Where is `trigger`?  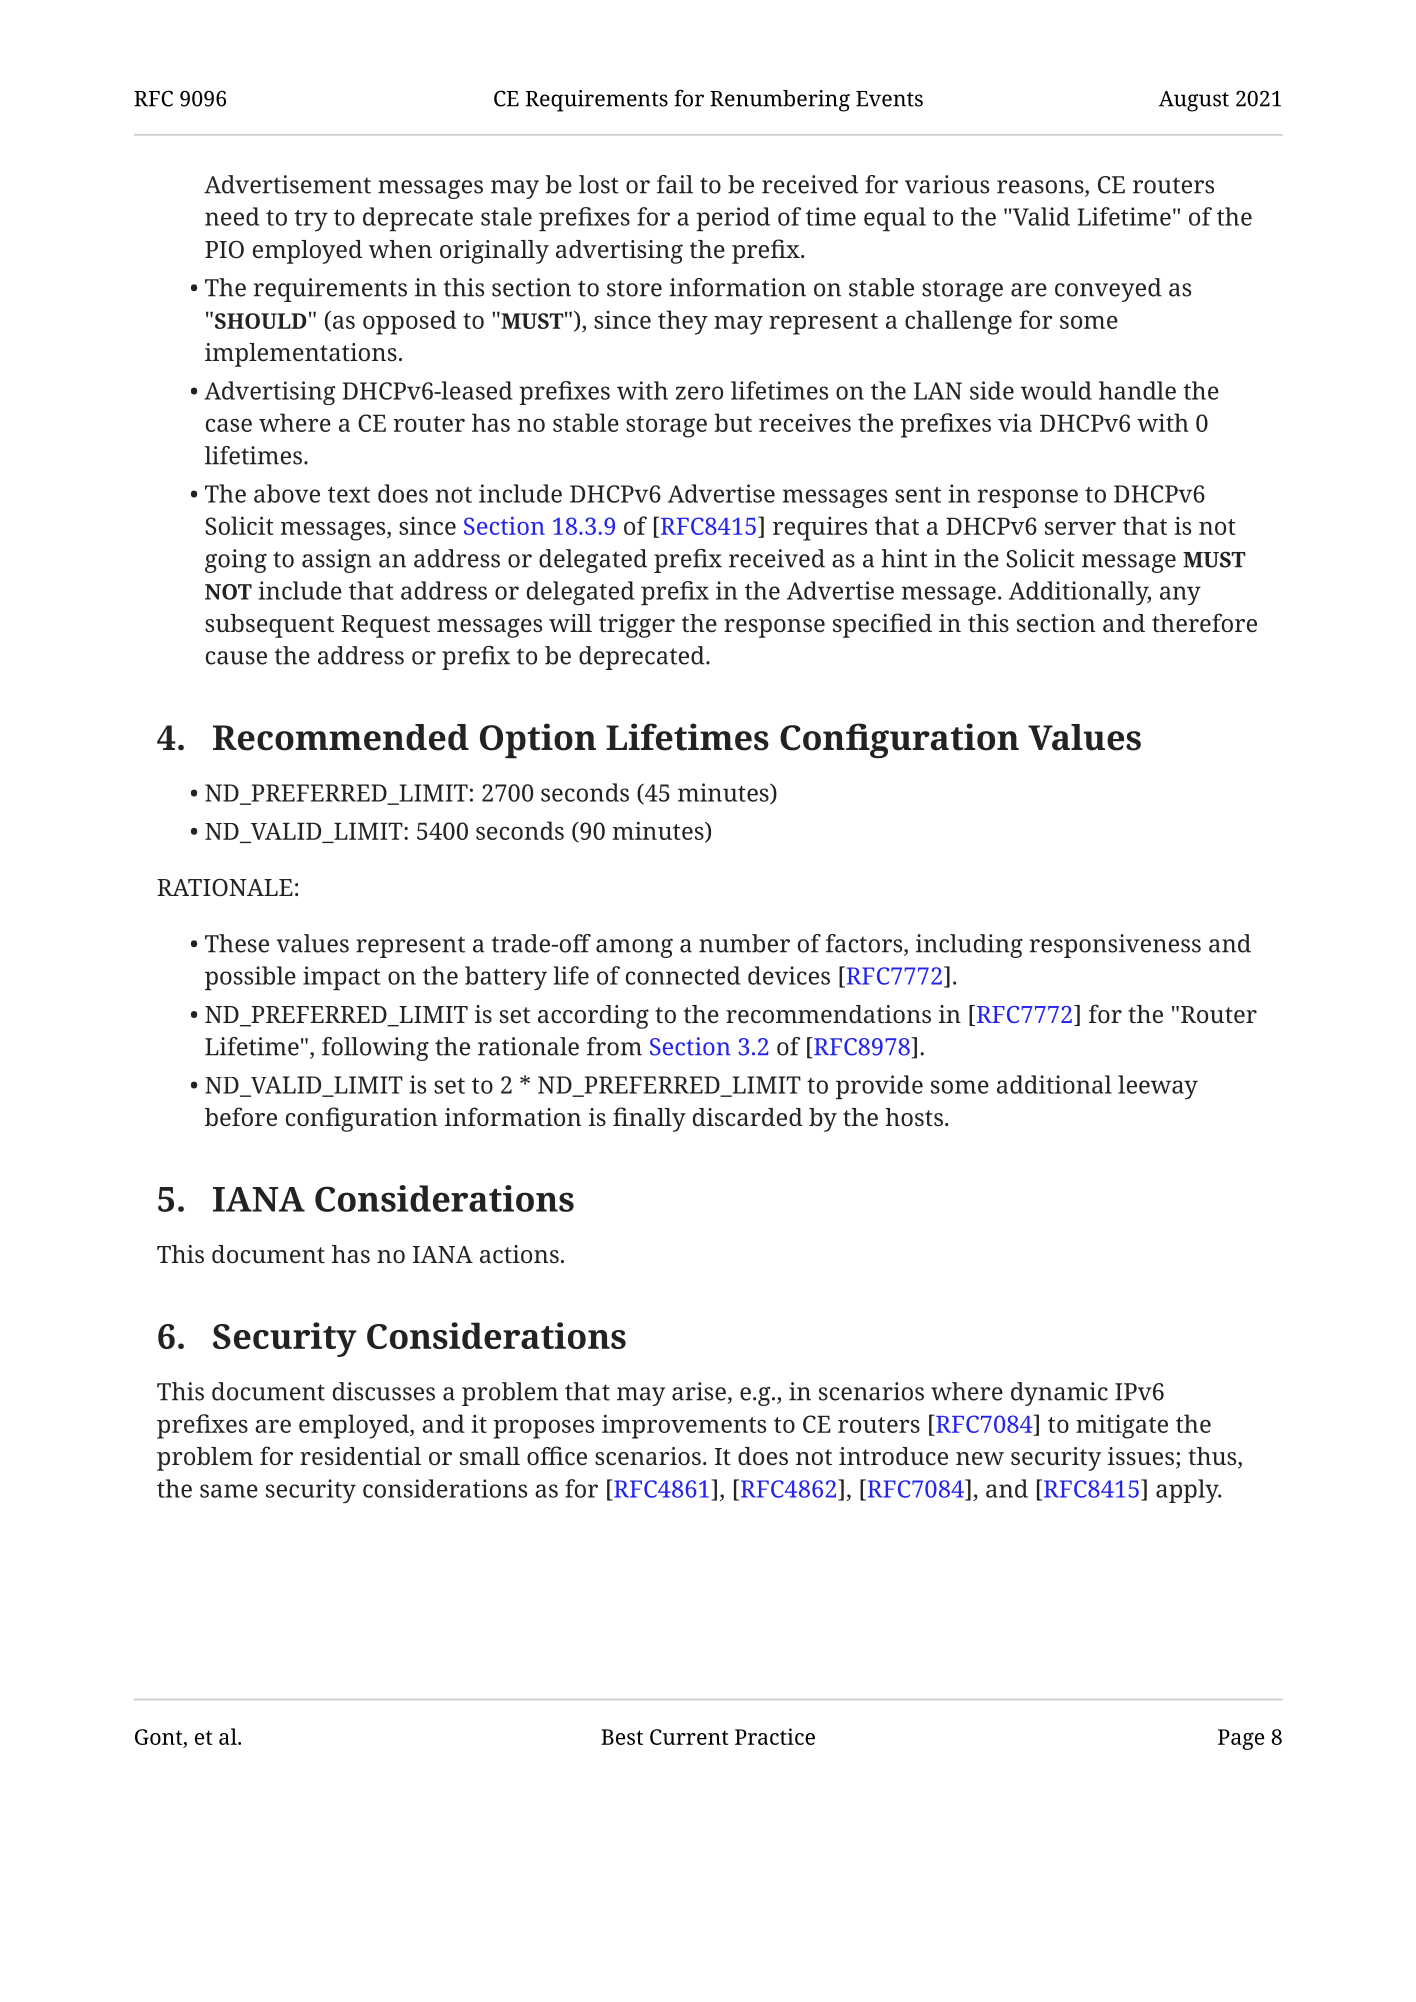
trigger is located at coordinates (637, 626).
